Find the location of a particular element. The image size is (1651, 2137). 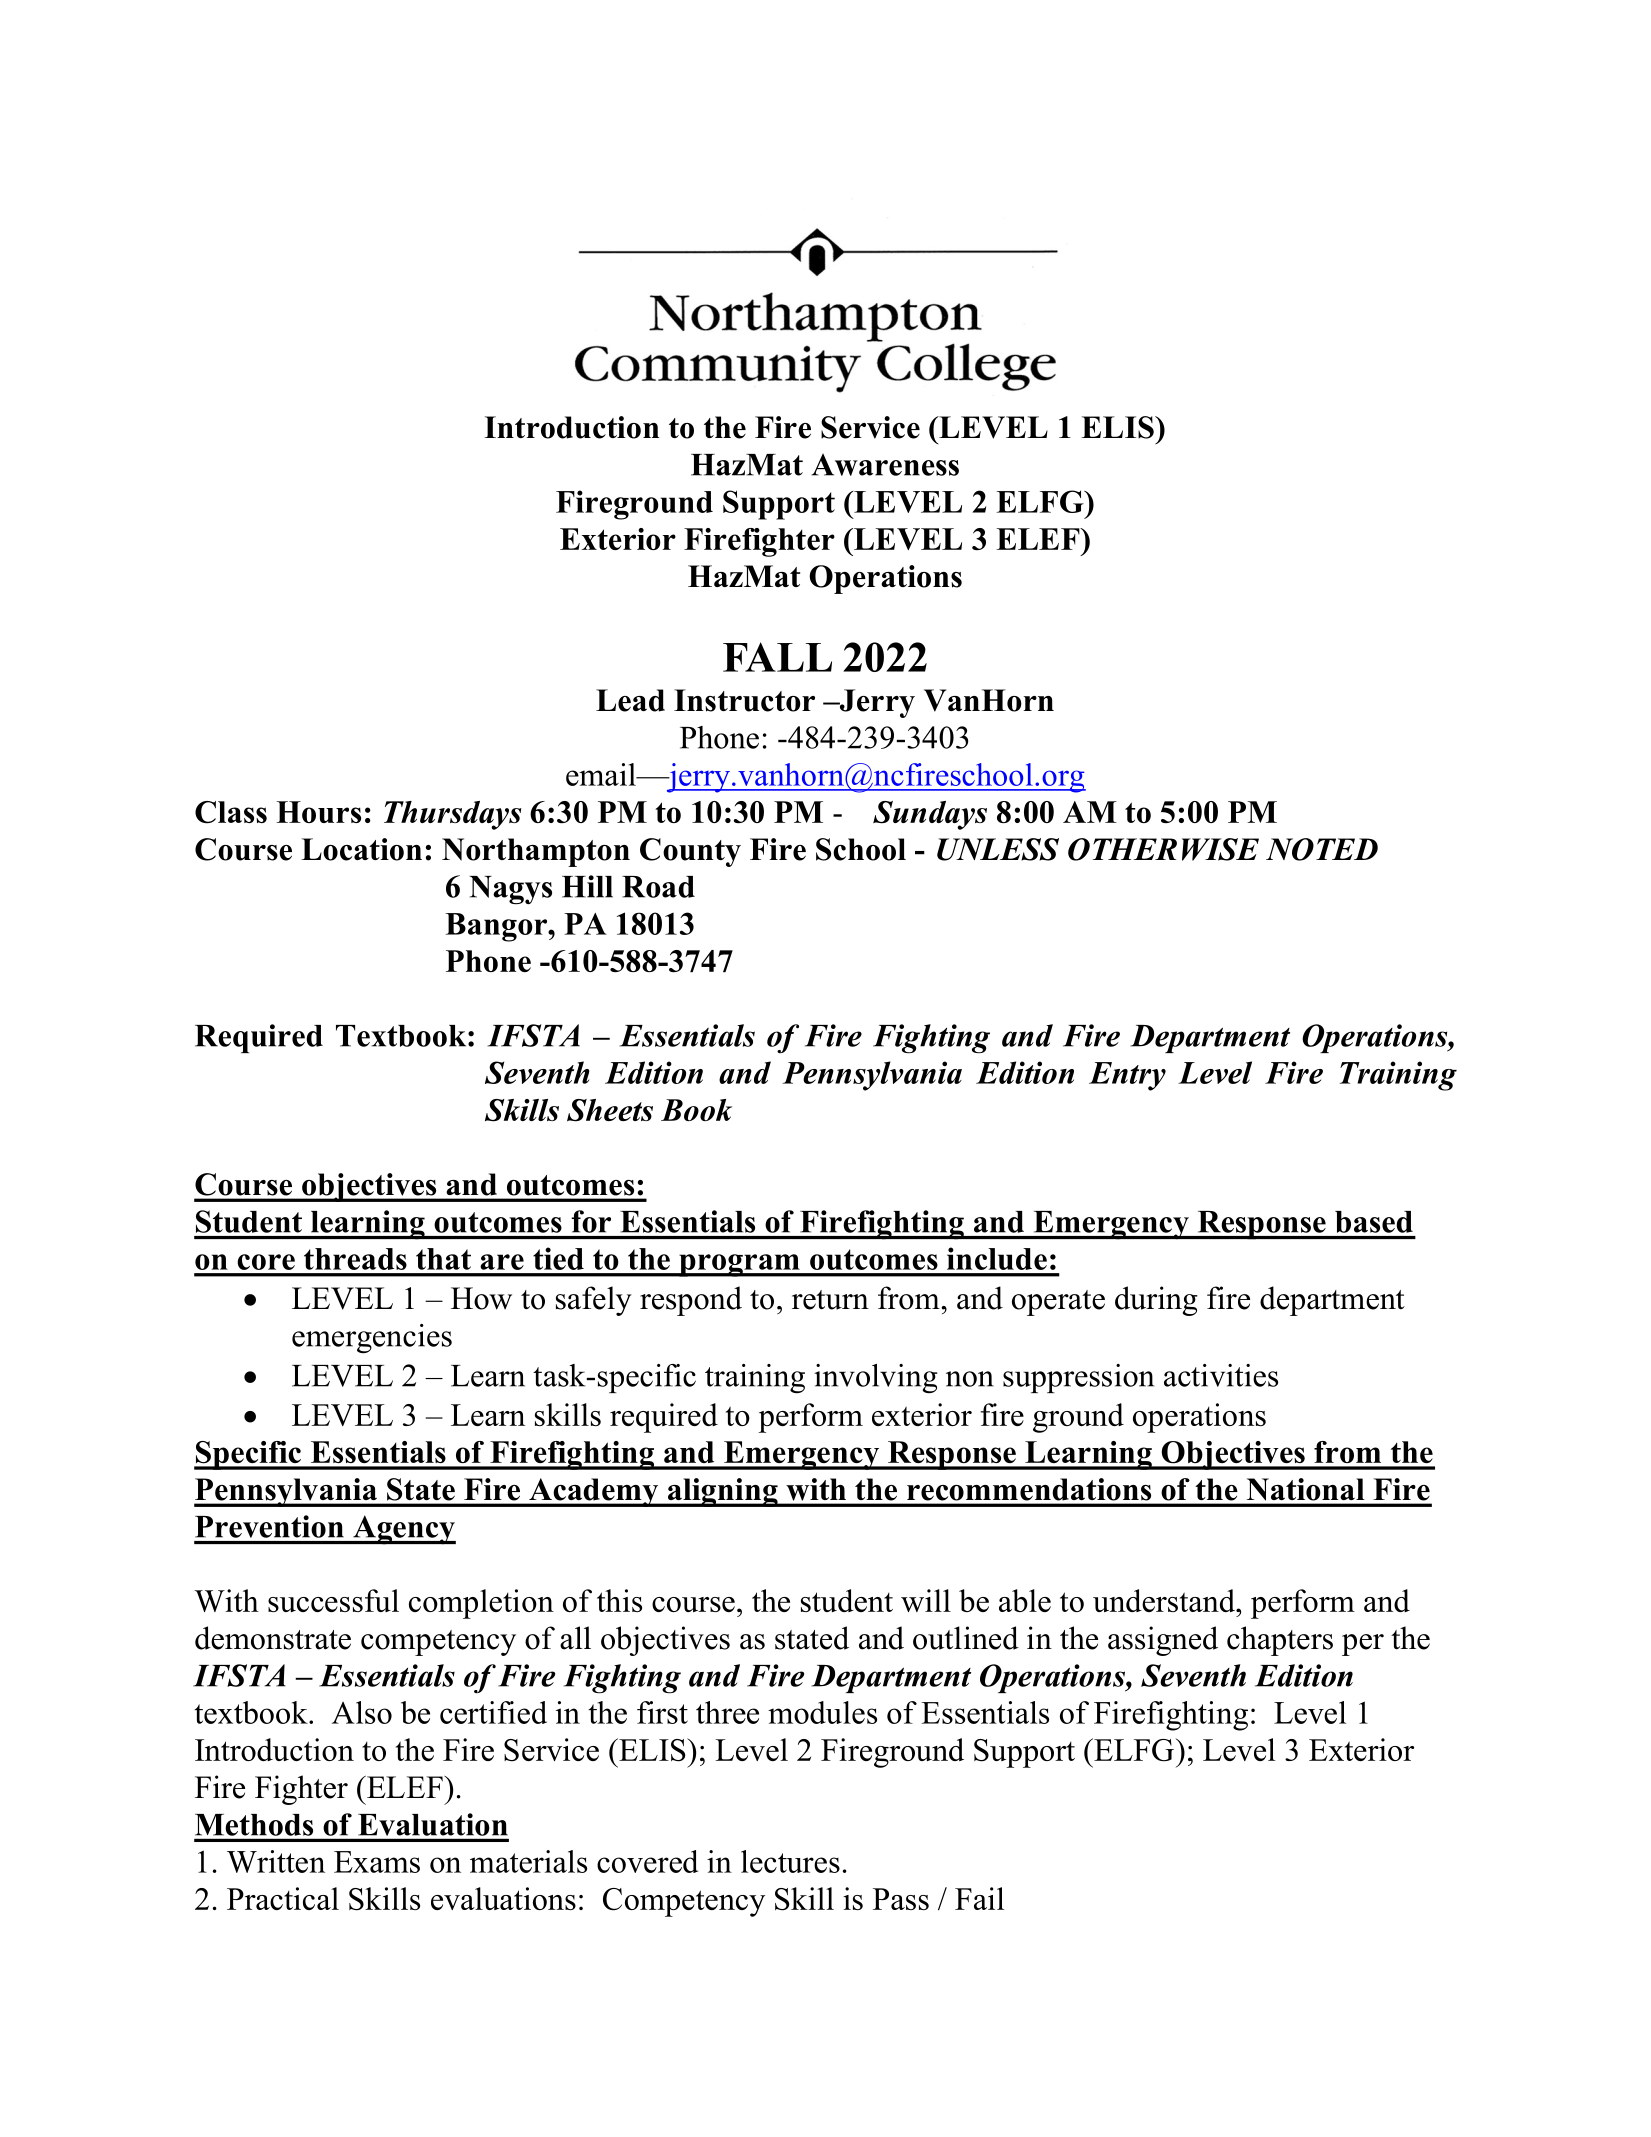

emergencies is located at coordinates (372, 1339).
